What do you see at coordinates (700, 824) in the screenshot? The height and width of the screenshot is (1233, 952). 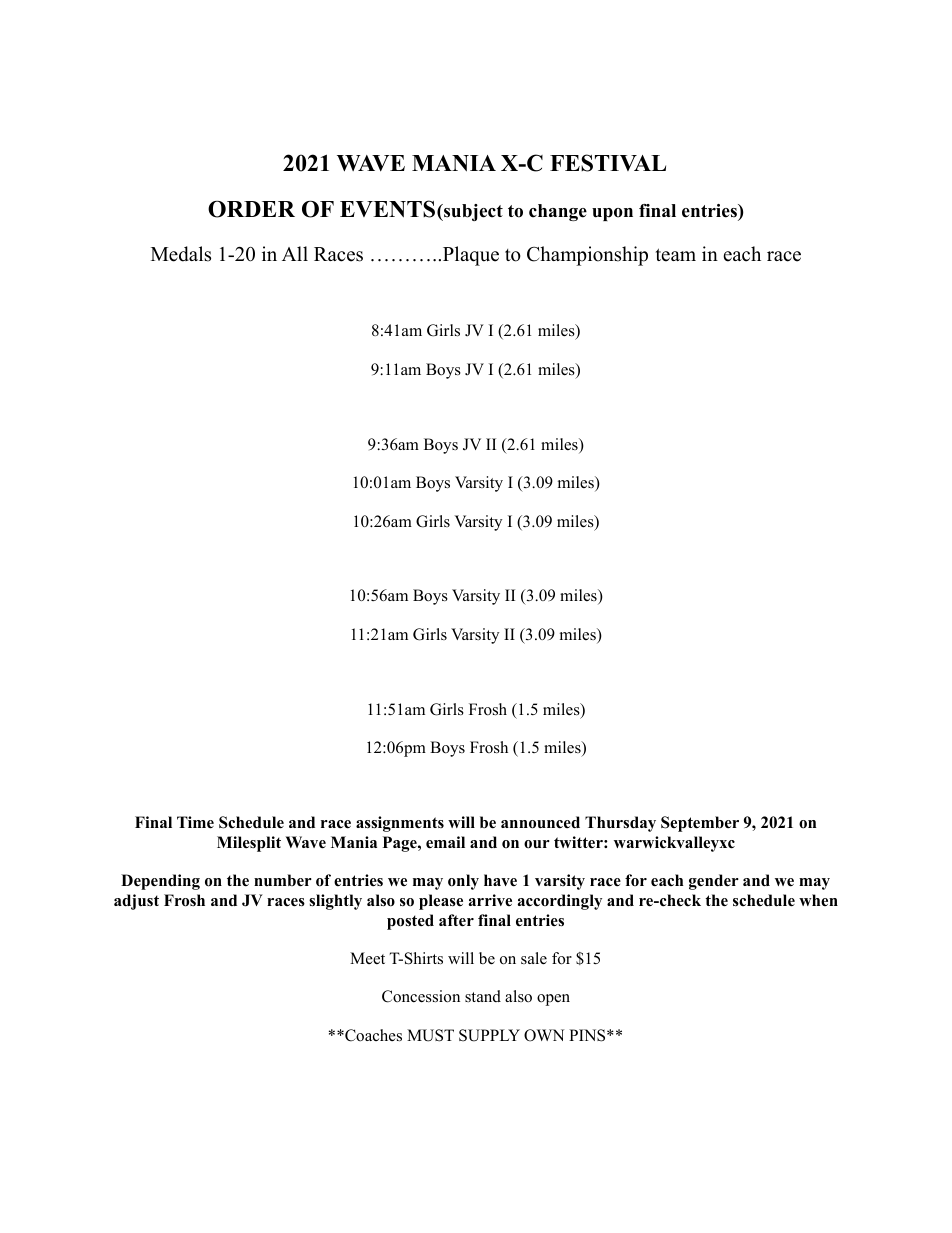 I see `September` at bounding box center [700, 824].
